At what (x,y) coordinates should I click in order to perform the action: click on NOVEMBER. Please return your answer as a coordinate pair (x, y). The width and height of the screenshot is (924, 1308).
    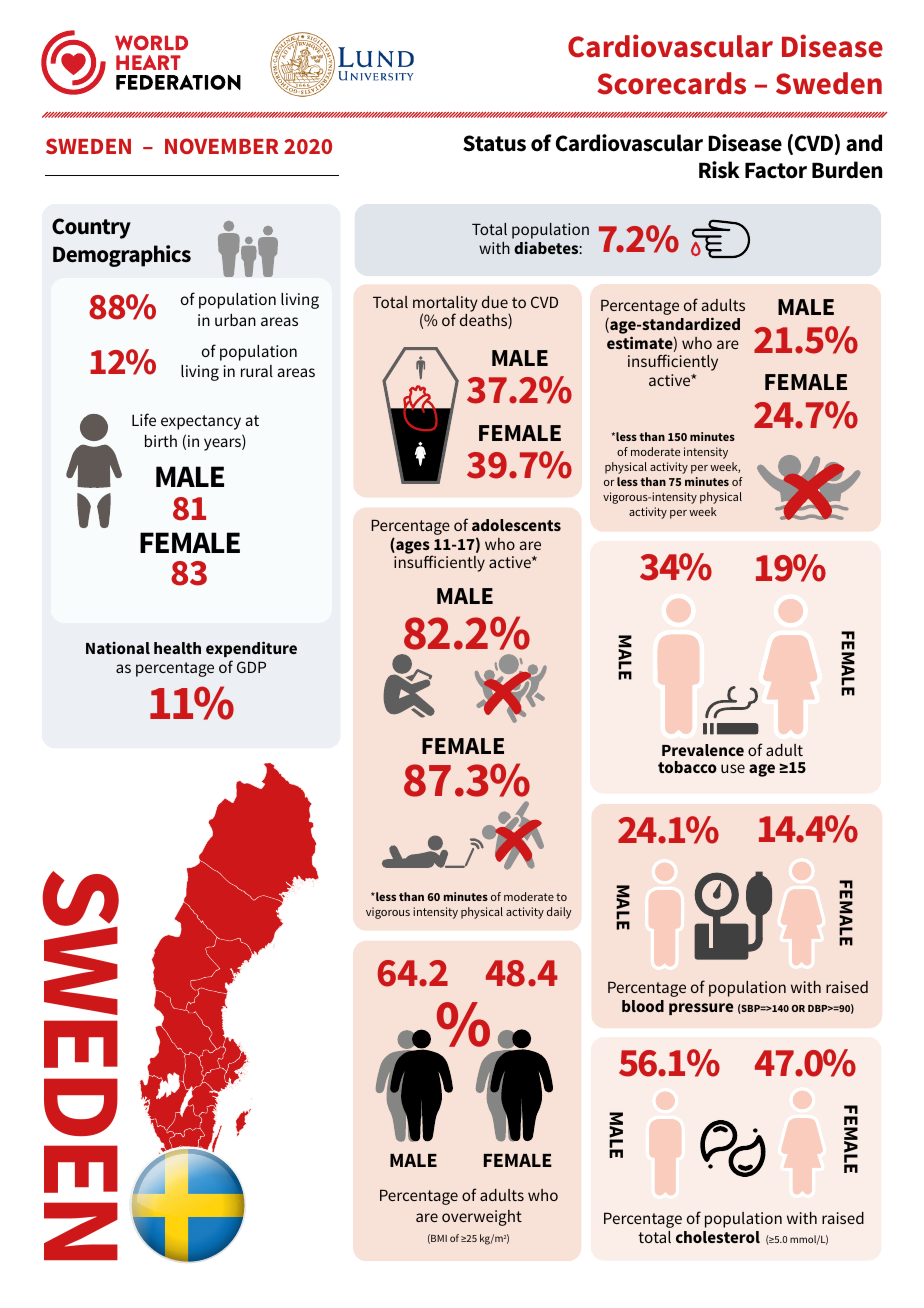
    Looking at the image, I should click on (222, 146).
